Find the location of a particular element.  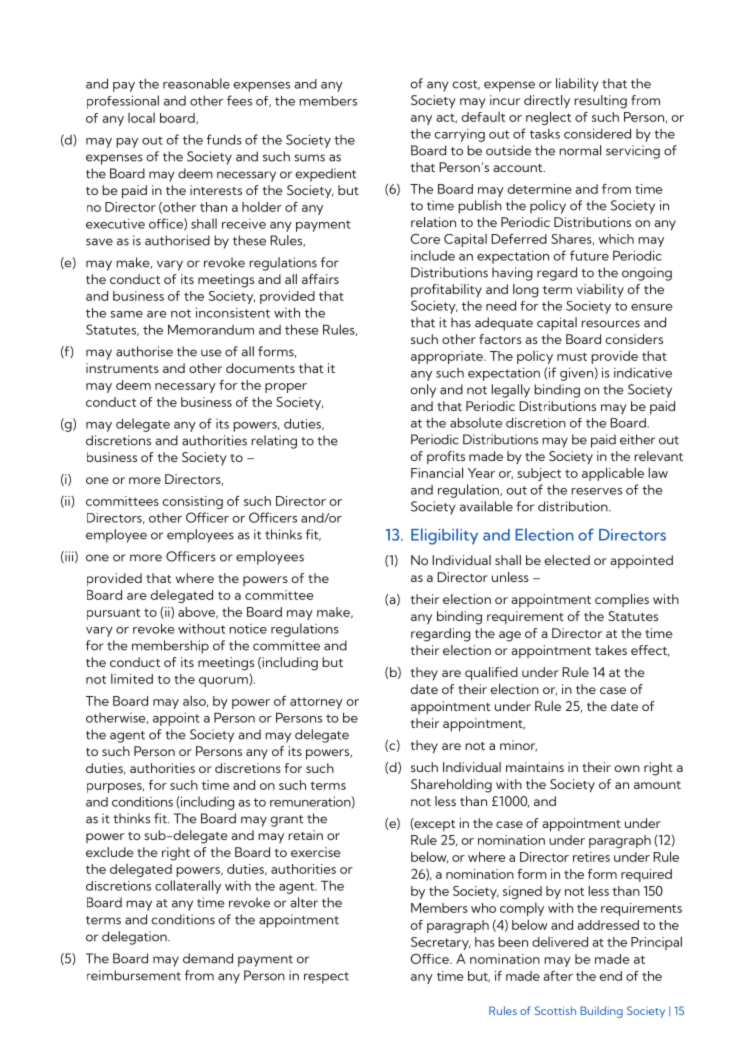

consisting is located at coordinates (192, 502).
